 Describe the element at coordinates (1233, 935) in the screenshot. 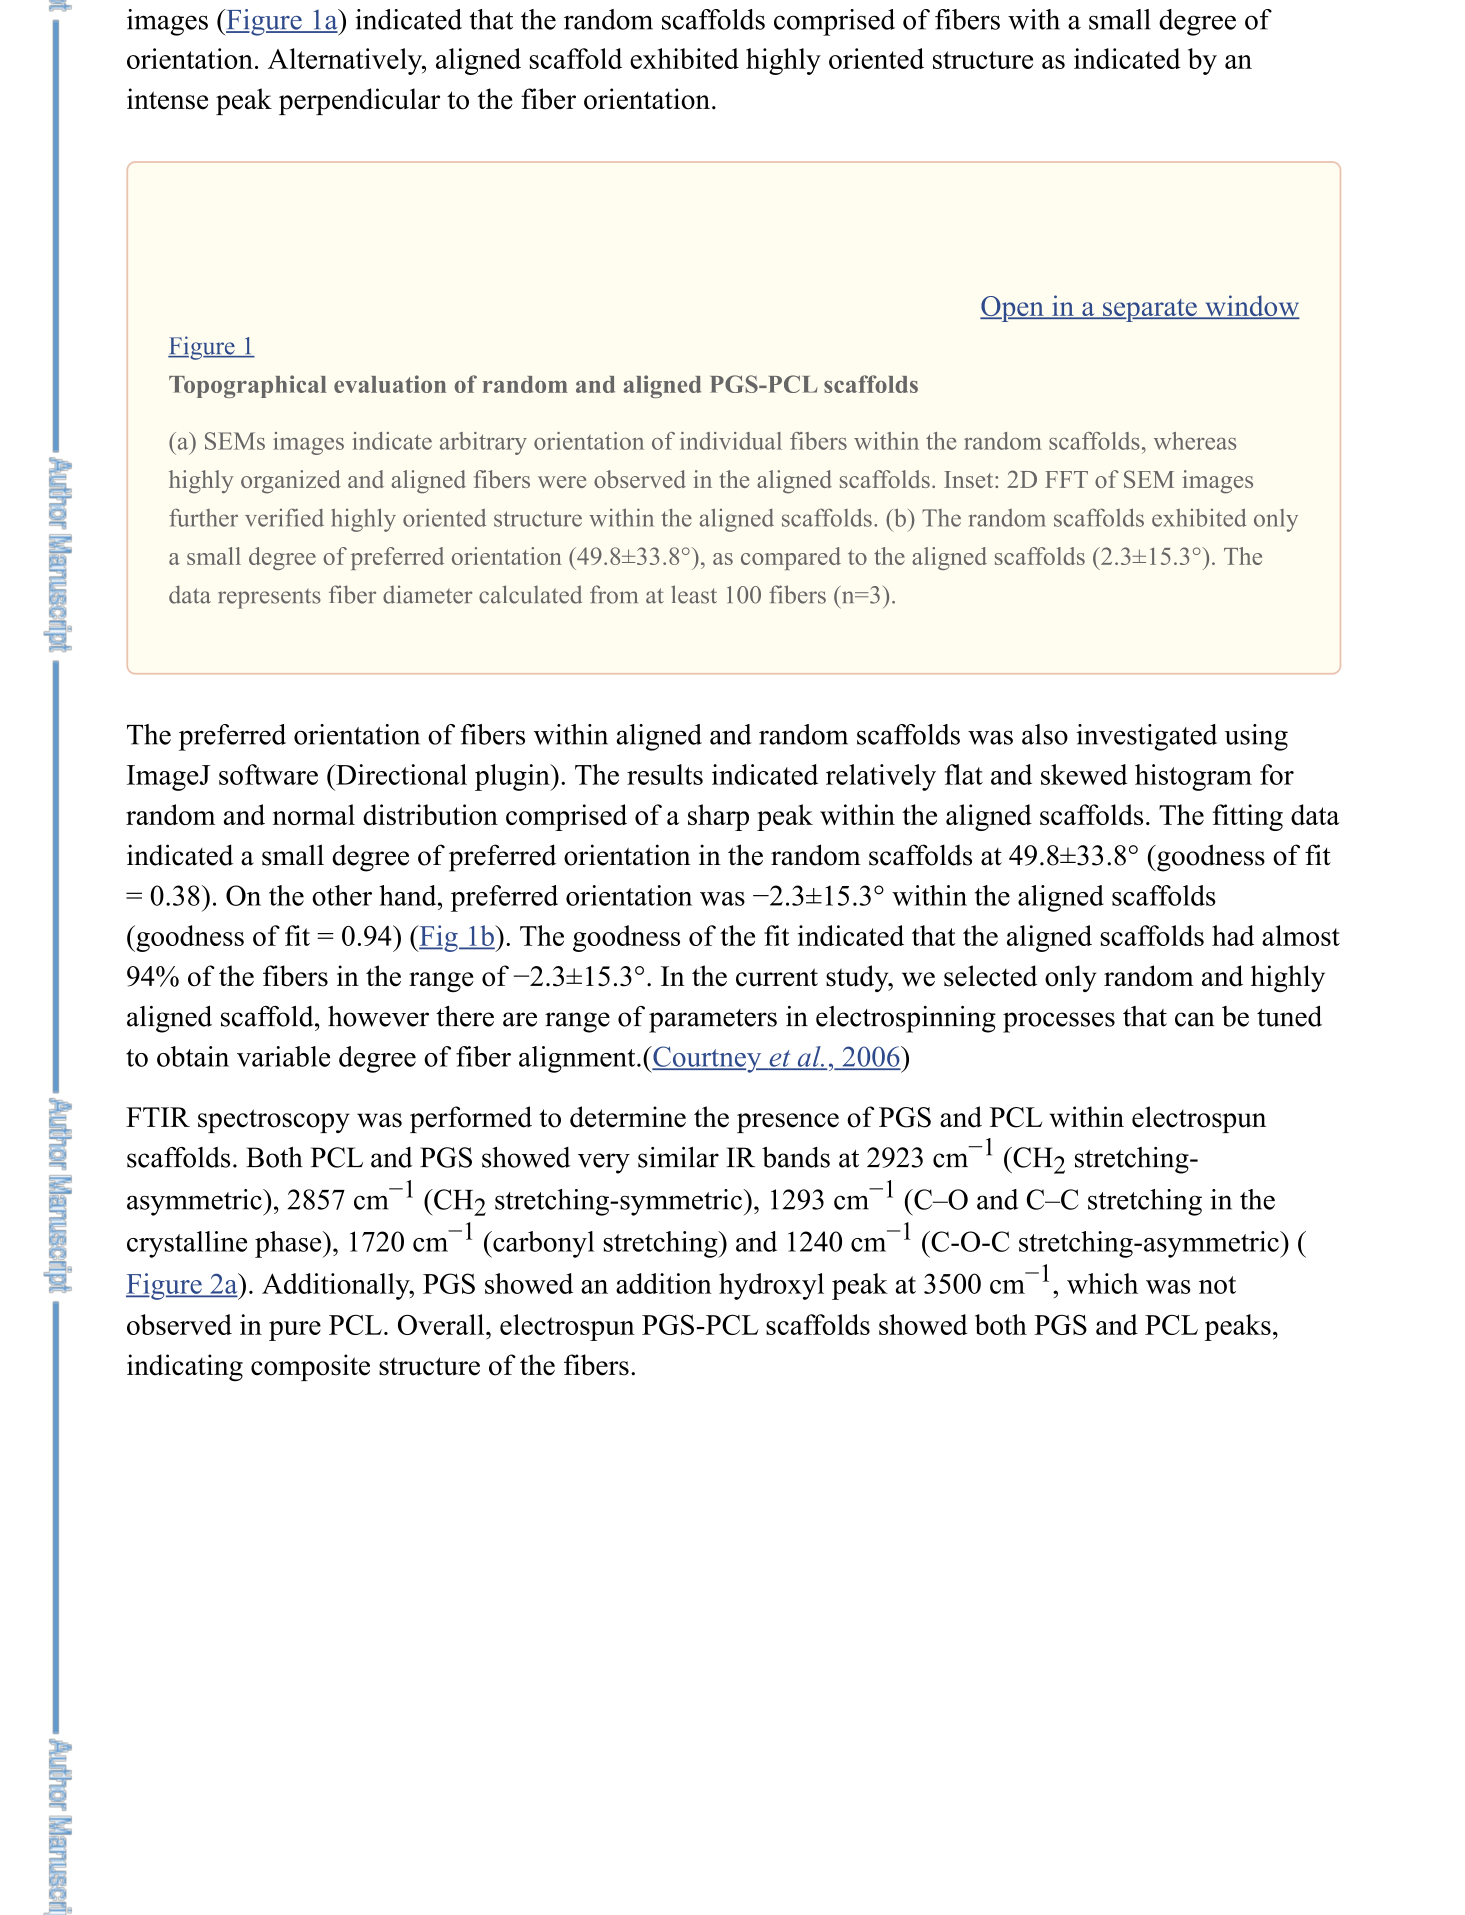

I see `had` at that location.
